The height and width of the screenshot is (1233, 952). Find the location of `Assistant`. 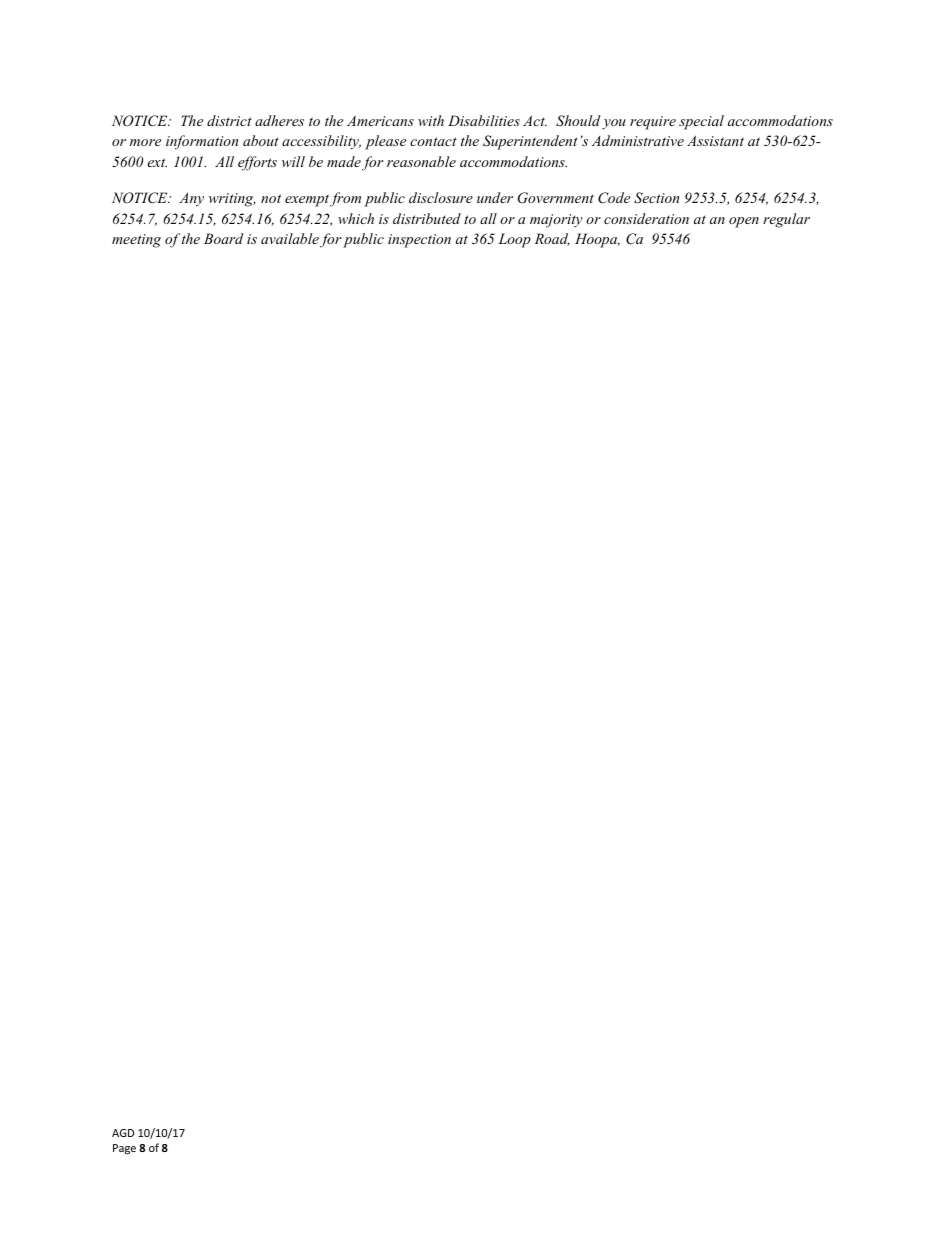

Assistant is located at coordinates (715, 140).
